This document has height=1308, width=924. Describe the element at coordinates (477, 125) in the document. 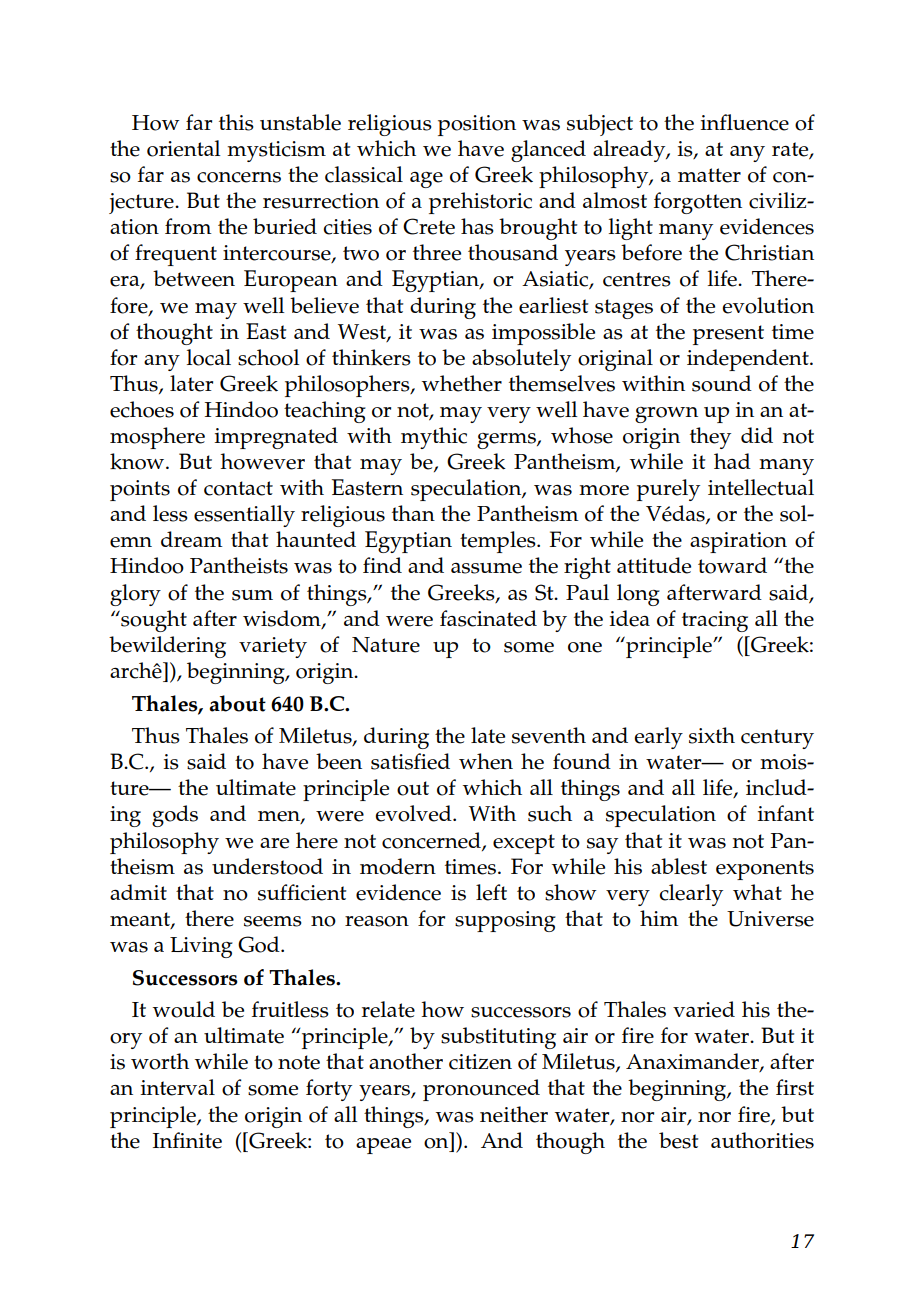

I see `position` at that location.
